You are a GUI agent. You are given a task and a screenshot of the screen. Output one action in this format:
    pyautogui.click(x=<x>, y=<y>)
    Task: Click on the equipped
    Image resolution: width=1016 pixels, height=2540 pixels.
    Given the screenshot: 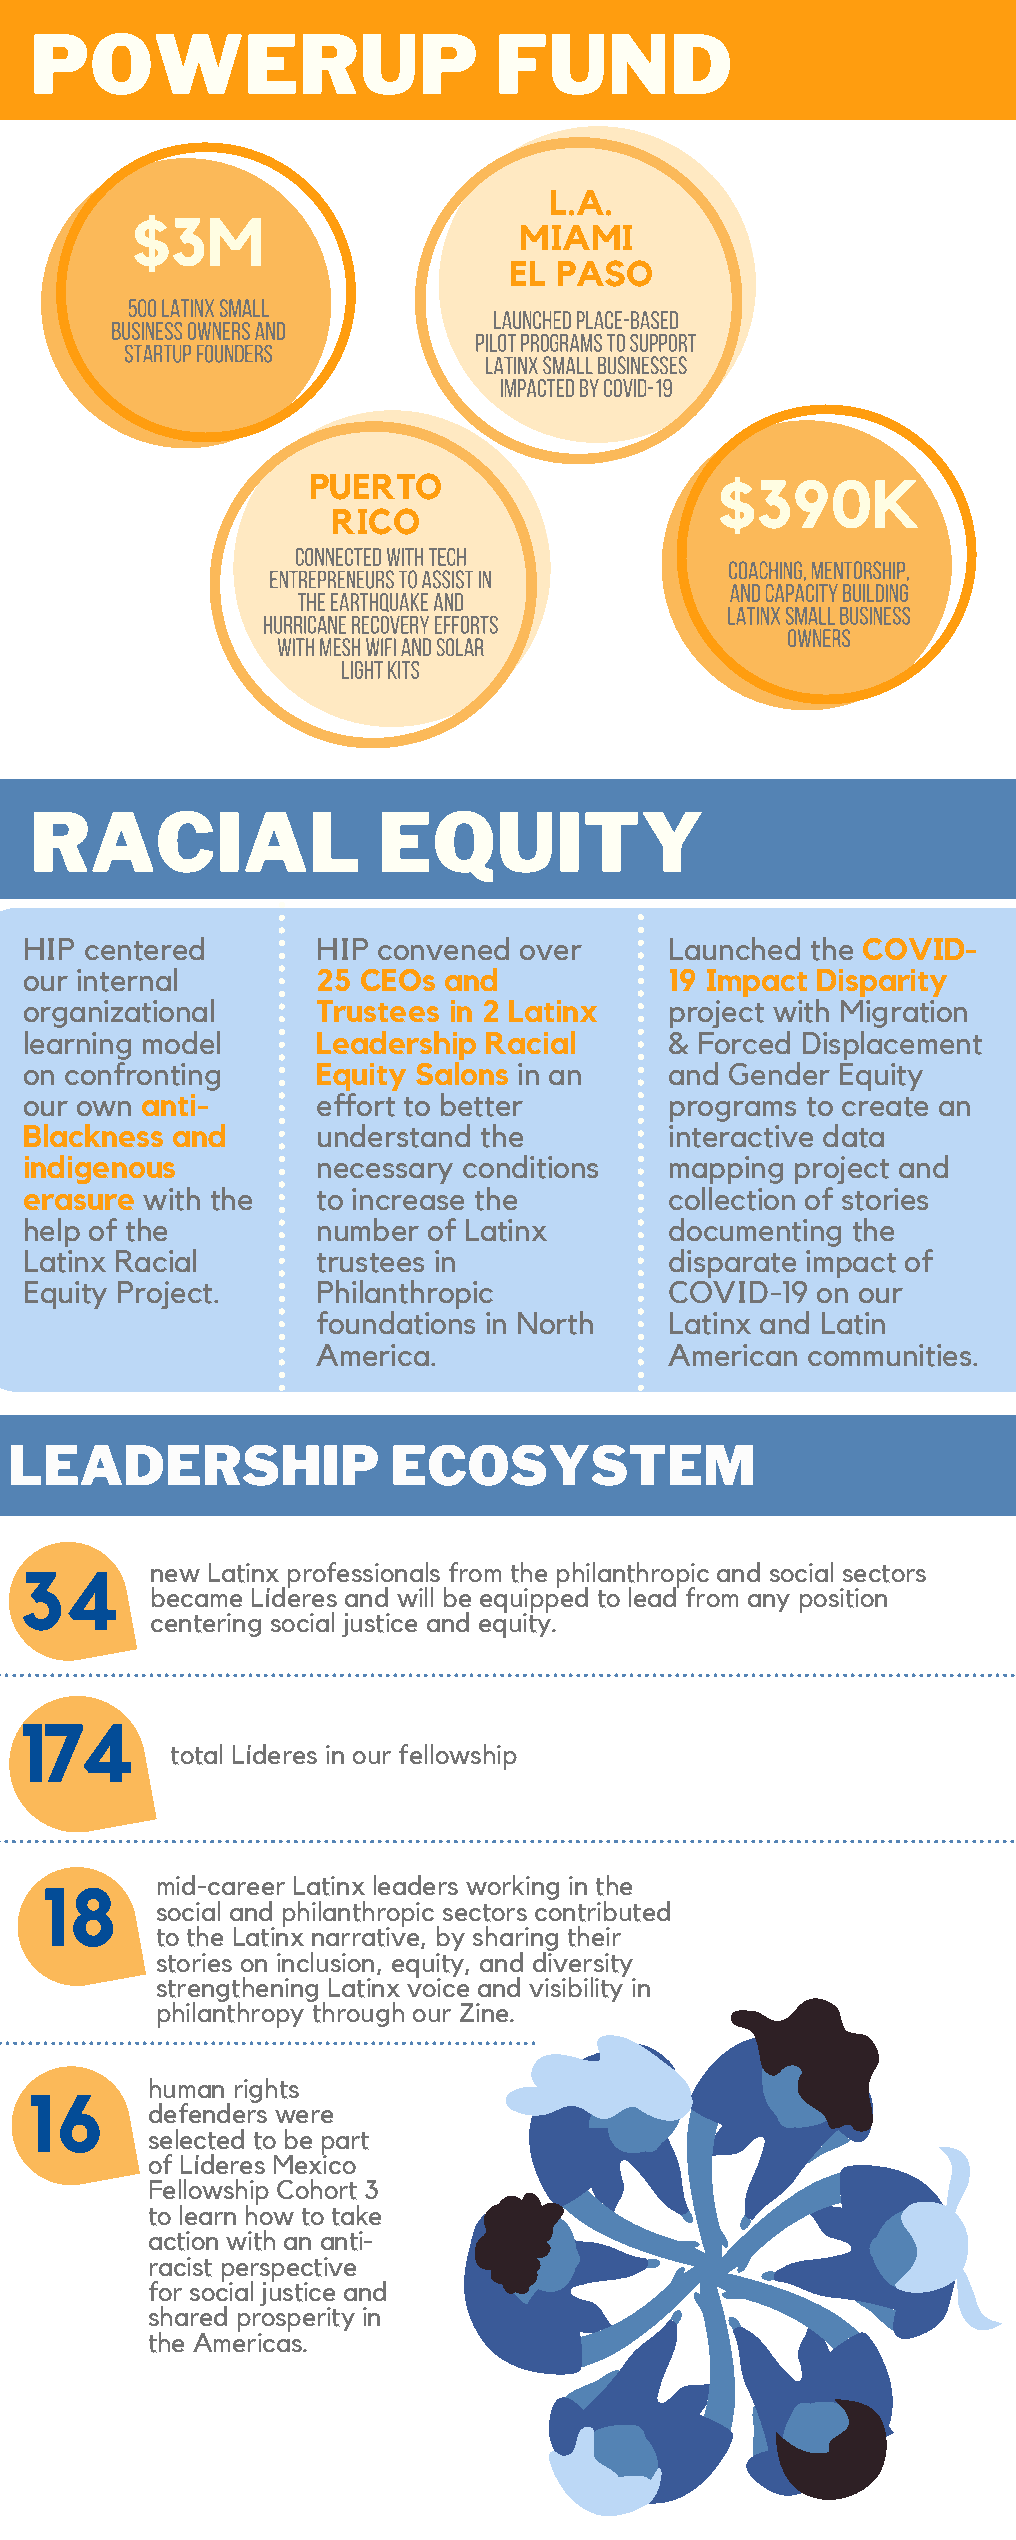 What is the action you would take?
    pyautogui.click(x=534, y=1599)
